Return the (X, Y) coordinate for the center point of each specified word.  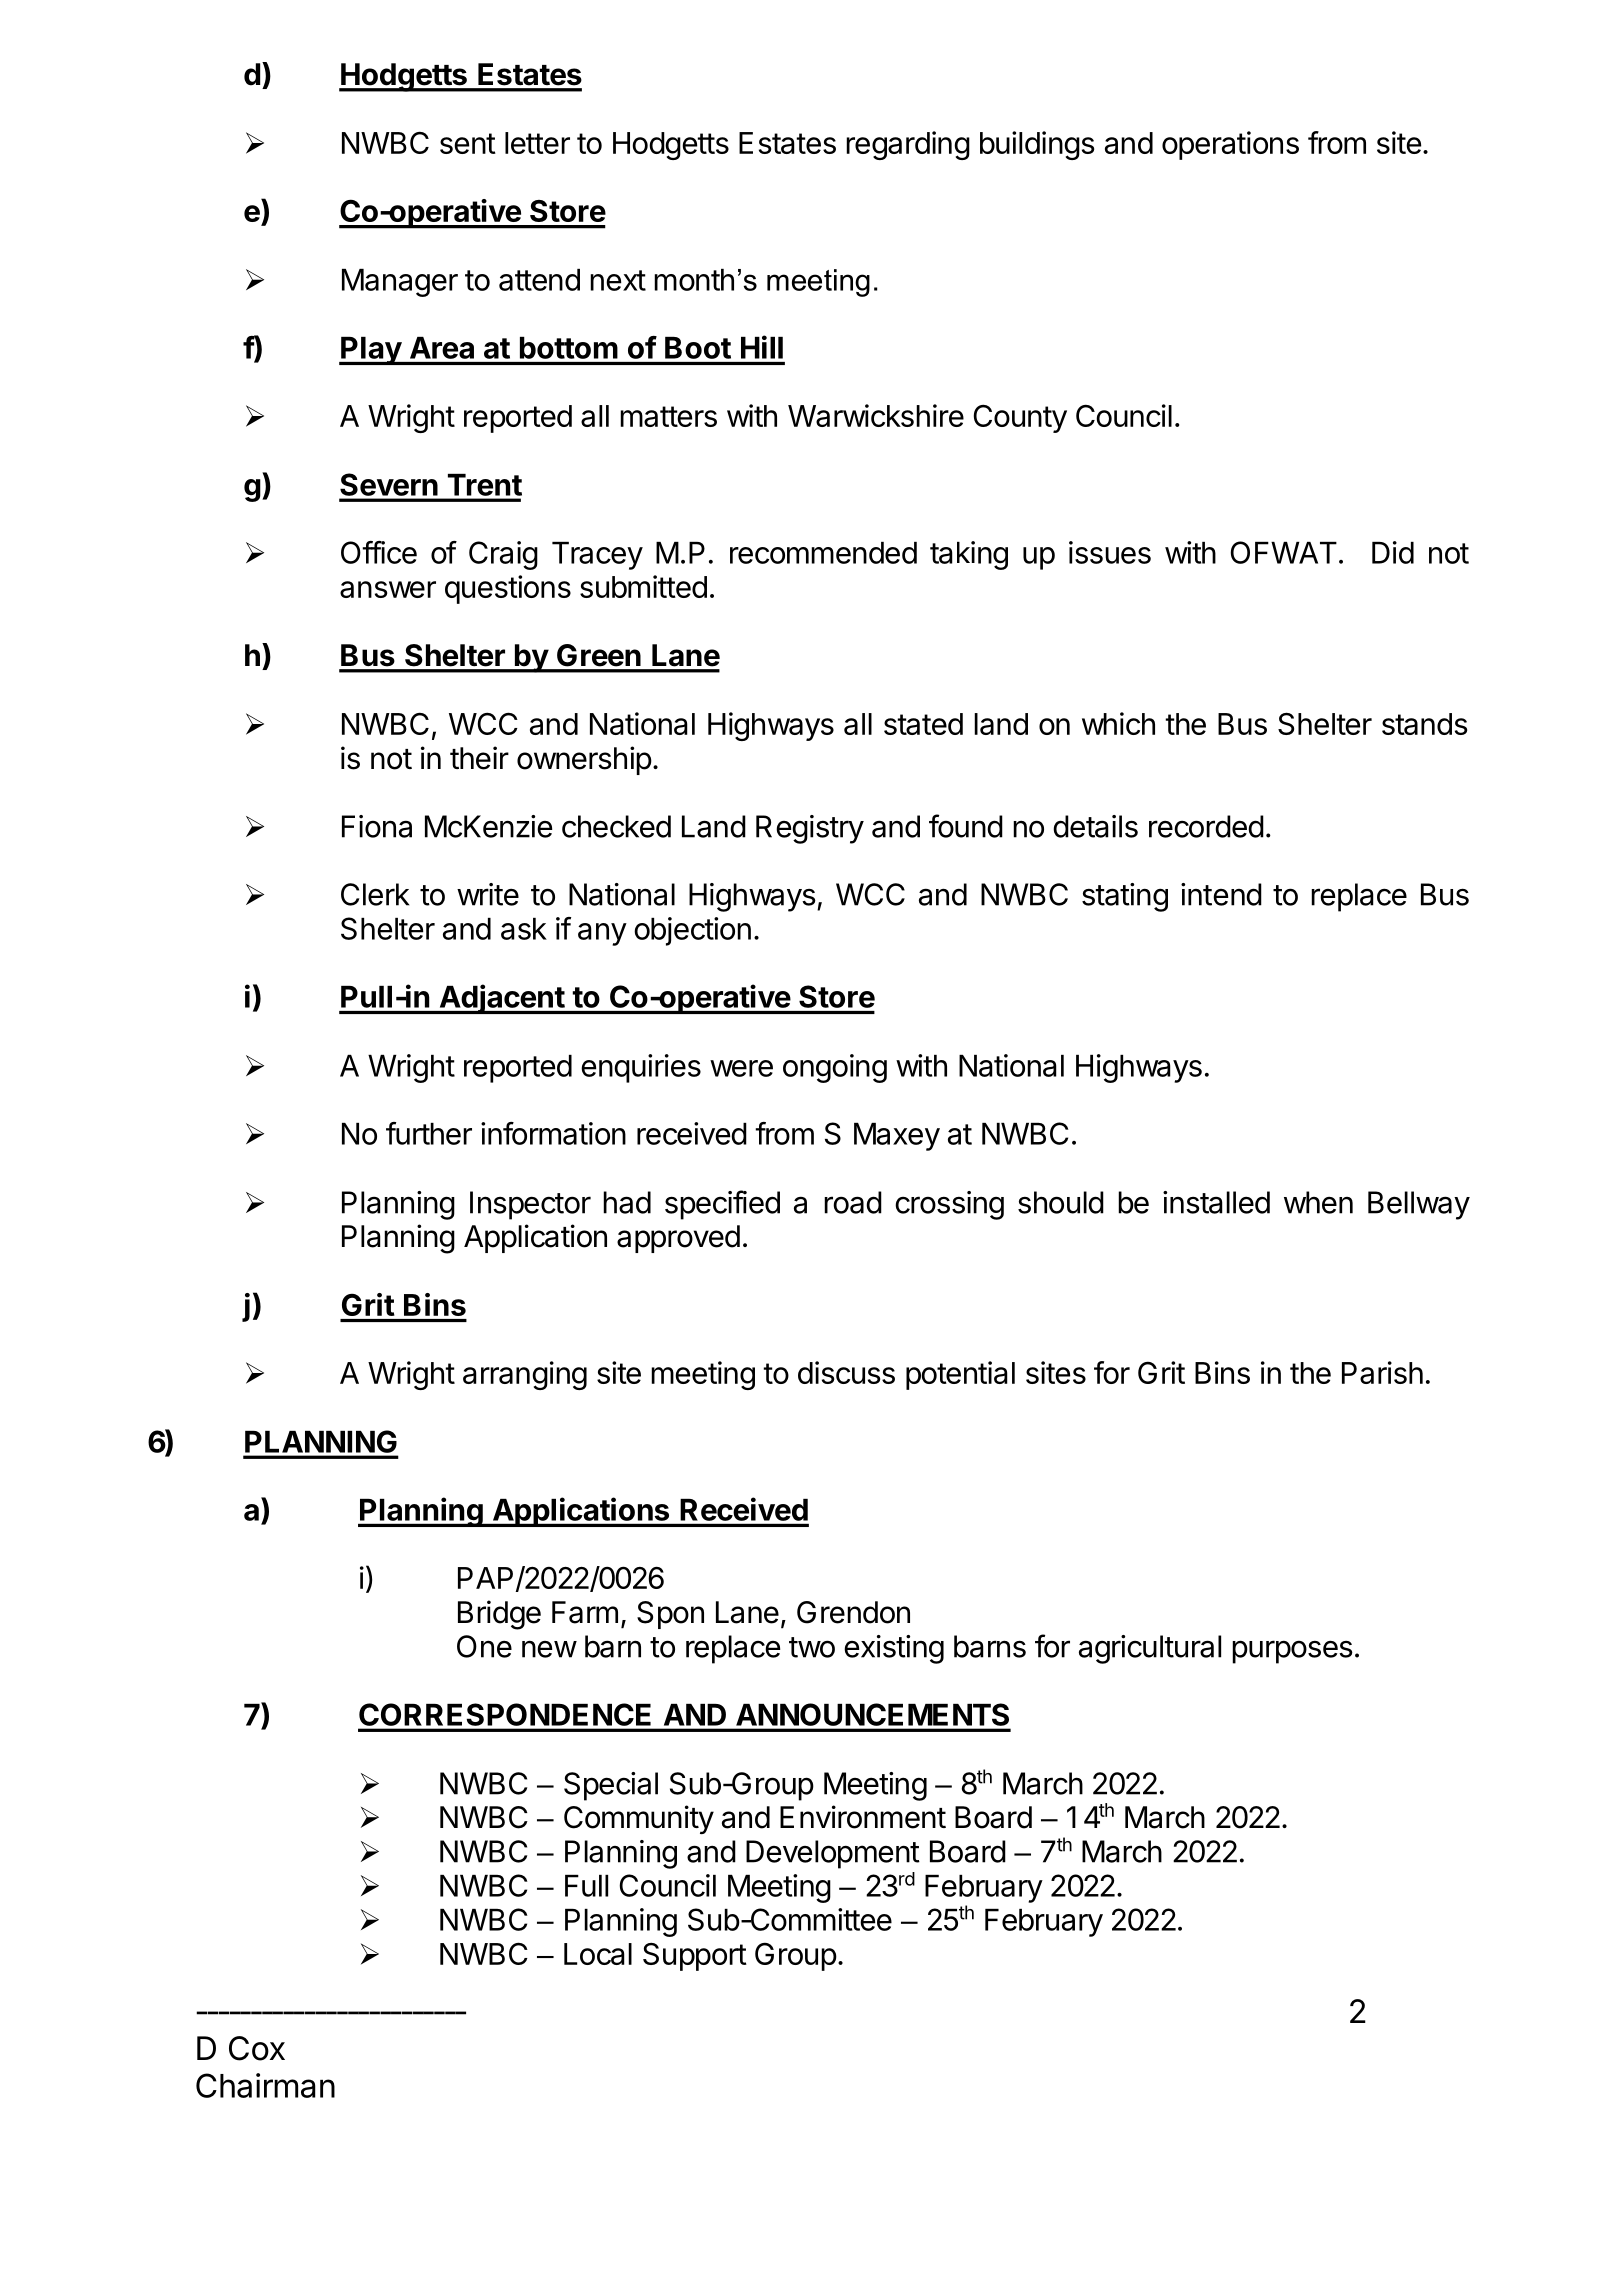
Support (695, 1957)
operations (1230, 145)
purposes (1292, 1652)
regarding (908, 145)
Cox (257, 2048)
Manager (400, 283)
